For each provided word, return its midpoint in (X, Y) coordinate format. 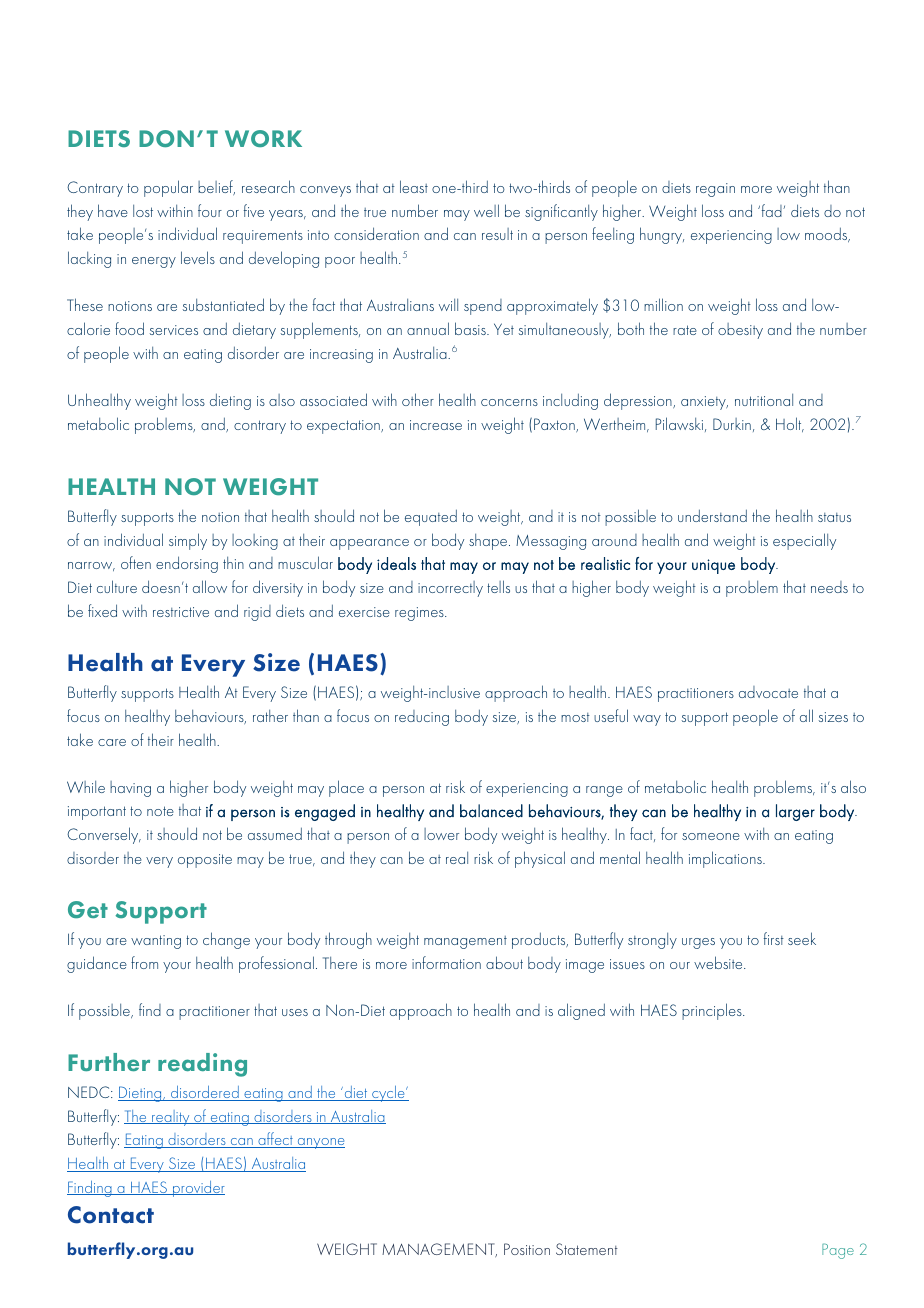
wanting (156, 942)
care (112, 742)
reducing (422, 718)
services (174, 330)
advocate (768, 692)
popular (168, 188)
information (446, 962)
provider (198, 1189)
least (414, 186)
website (719, 962)
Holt (790, 424)
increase (436, 425)
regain (715, 190)
